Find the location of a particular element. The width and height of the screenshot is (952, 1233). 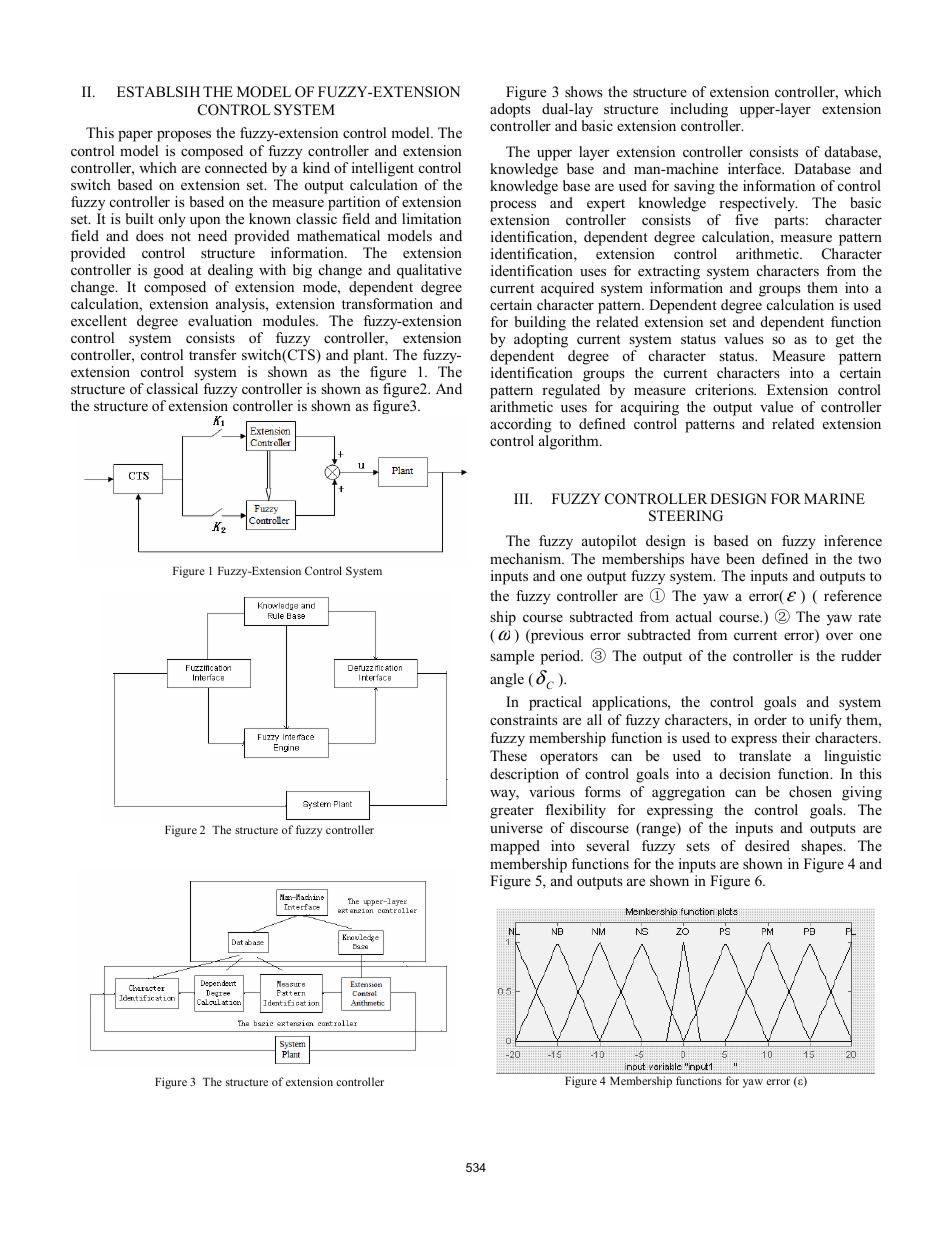

way is located at coordinates (504, 795).
